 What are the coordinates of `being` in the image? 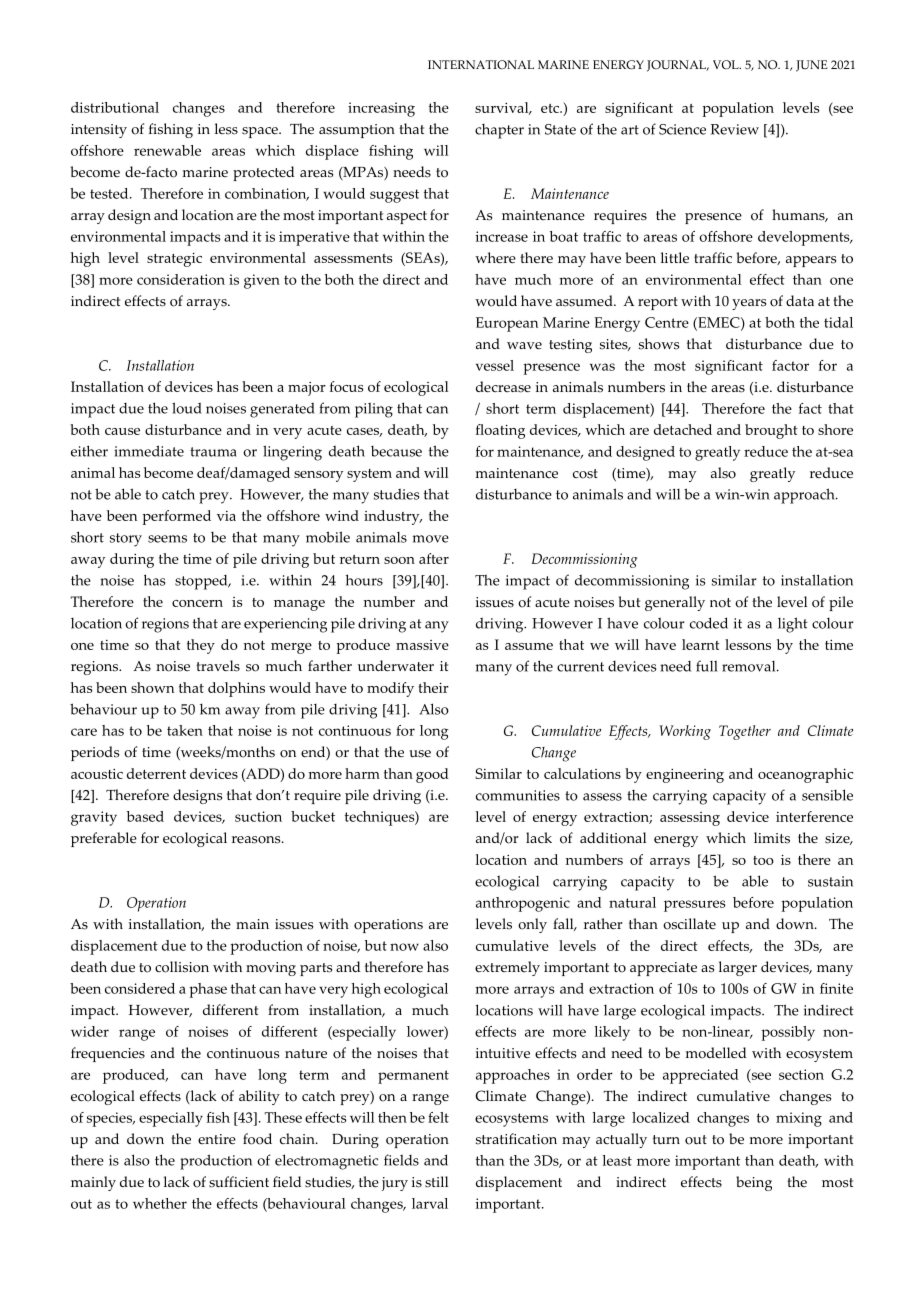 It's located at (754, 1183).
